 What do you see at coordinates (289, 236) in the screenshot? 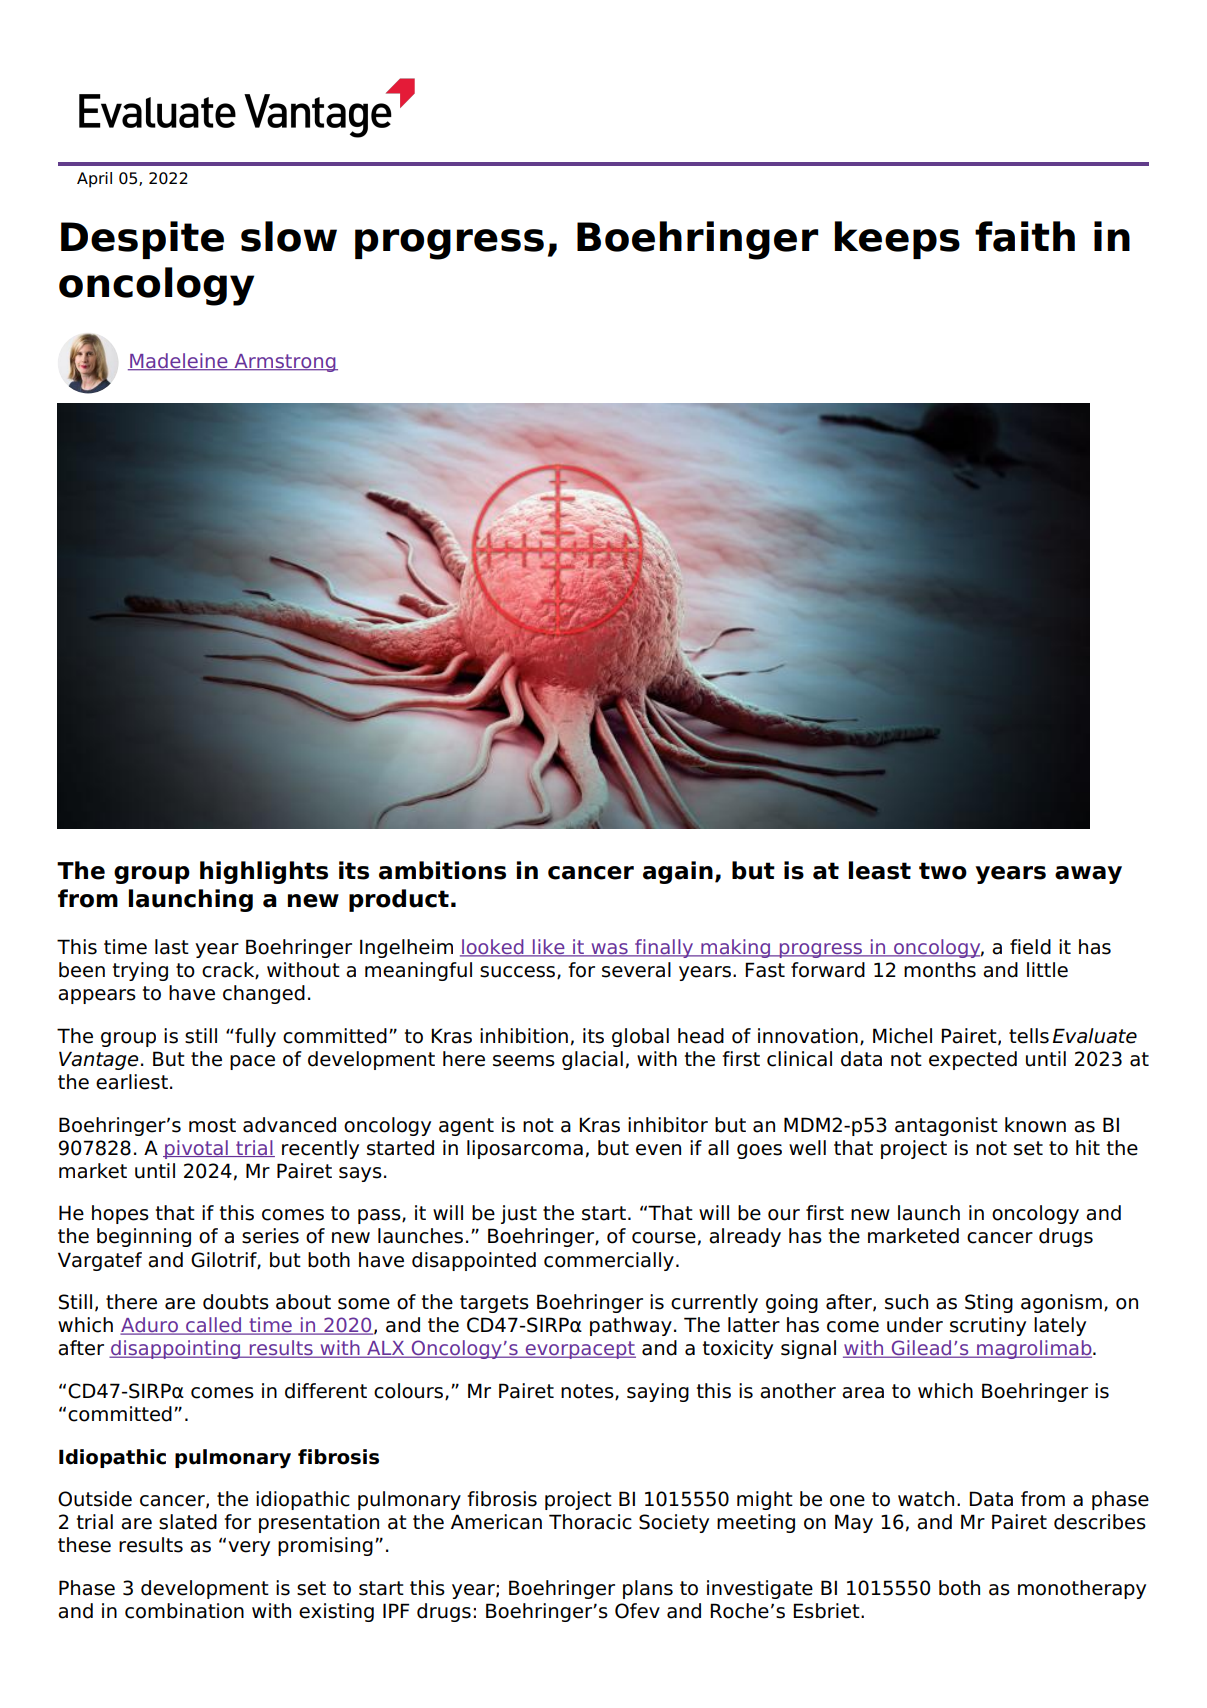
I see `slow` at bounding box center [289, 236].
